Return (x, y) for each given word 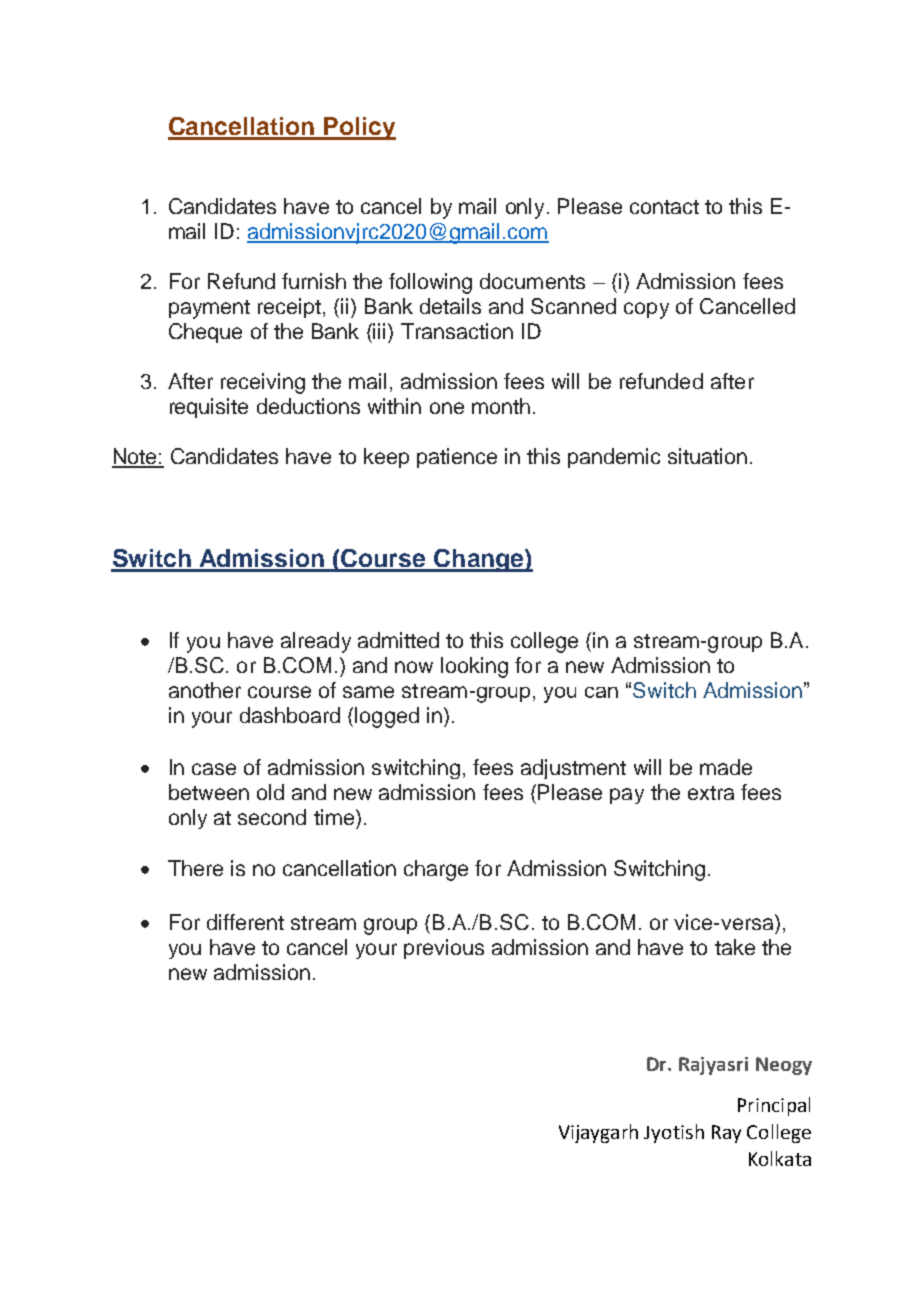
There (195, 868)
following (430, 283)
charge (436, 870)
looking (474, 667)
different (245, 922)
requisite (209, 408)
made (726, 767)
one (447, 408)
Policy (359, 128)
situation (707, 456)
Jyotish (674, 1133)
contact (664, 207)
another (205, 690)
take (735, 947)
